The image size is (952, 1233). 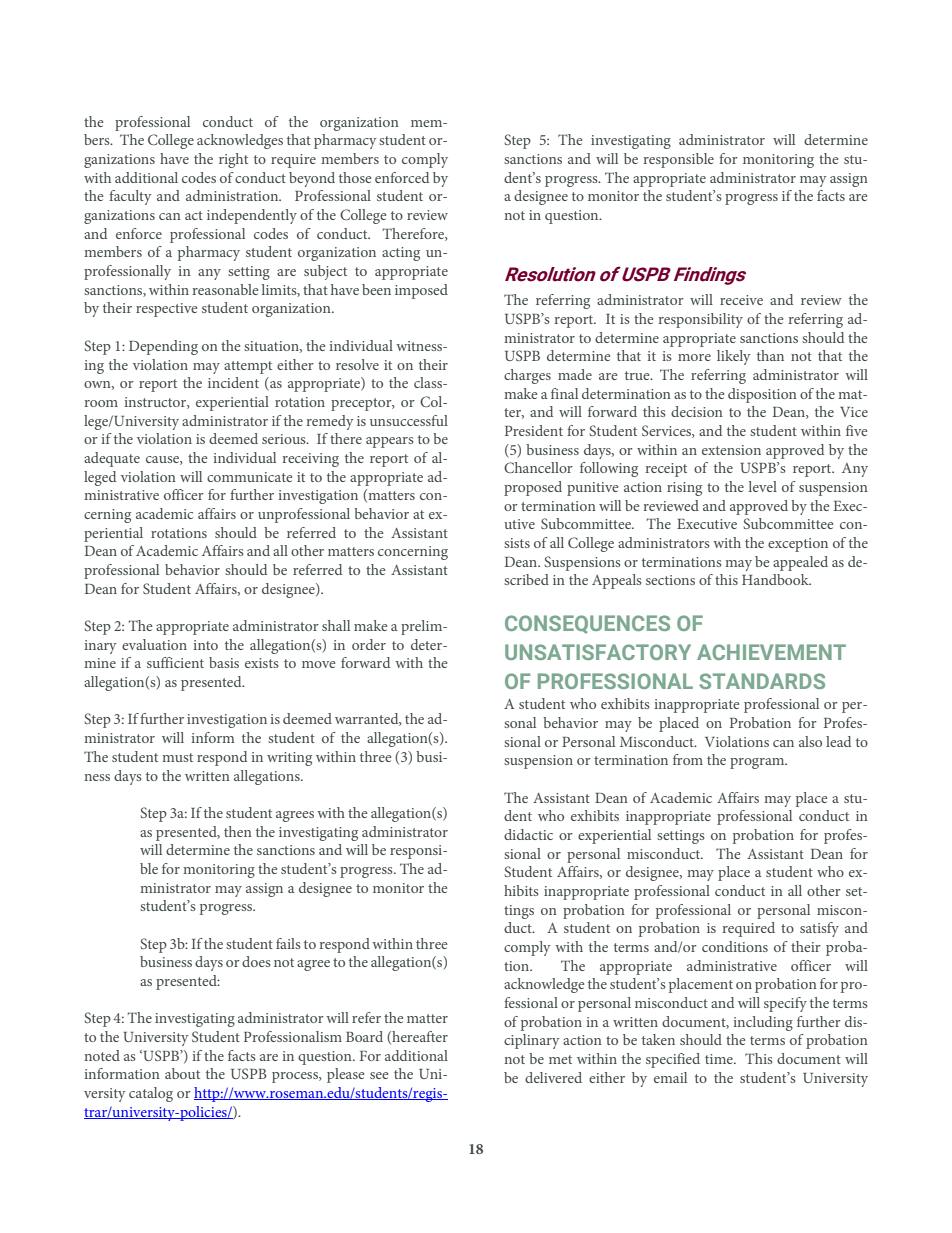 I want to click on right, so click(x=233, y=160).
